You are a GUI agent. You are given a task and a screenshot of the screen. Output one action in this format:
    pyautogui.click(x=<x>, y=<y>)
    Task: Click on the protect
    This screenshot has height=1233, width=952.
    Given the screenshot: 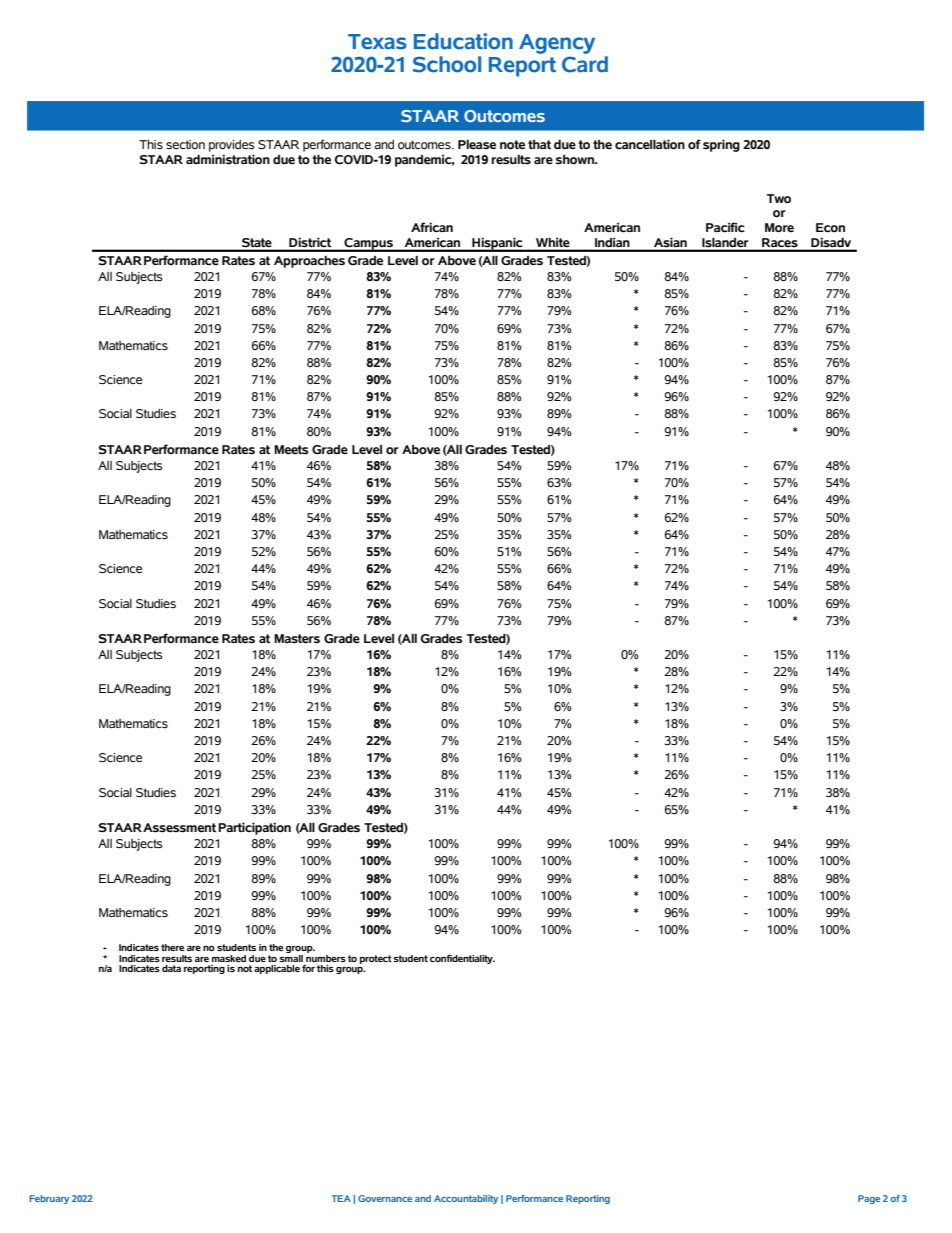 What is the action you would take?
    pyautogui.click(x=376, y=959)
